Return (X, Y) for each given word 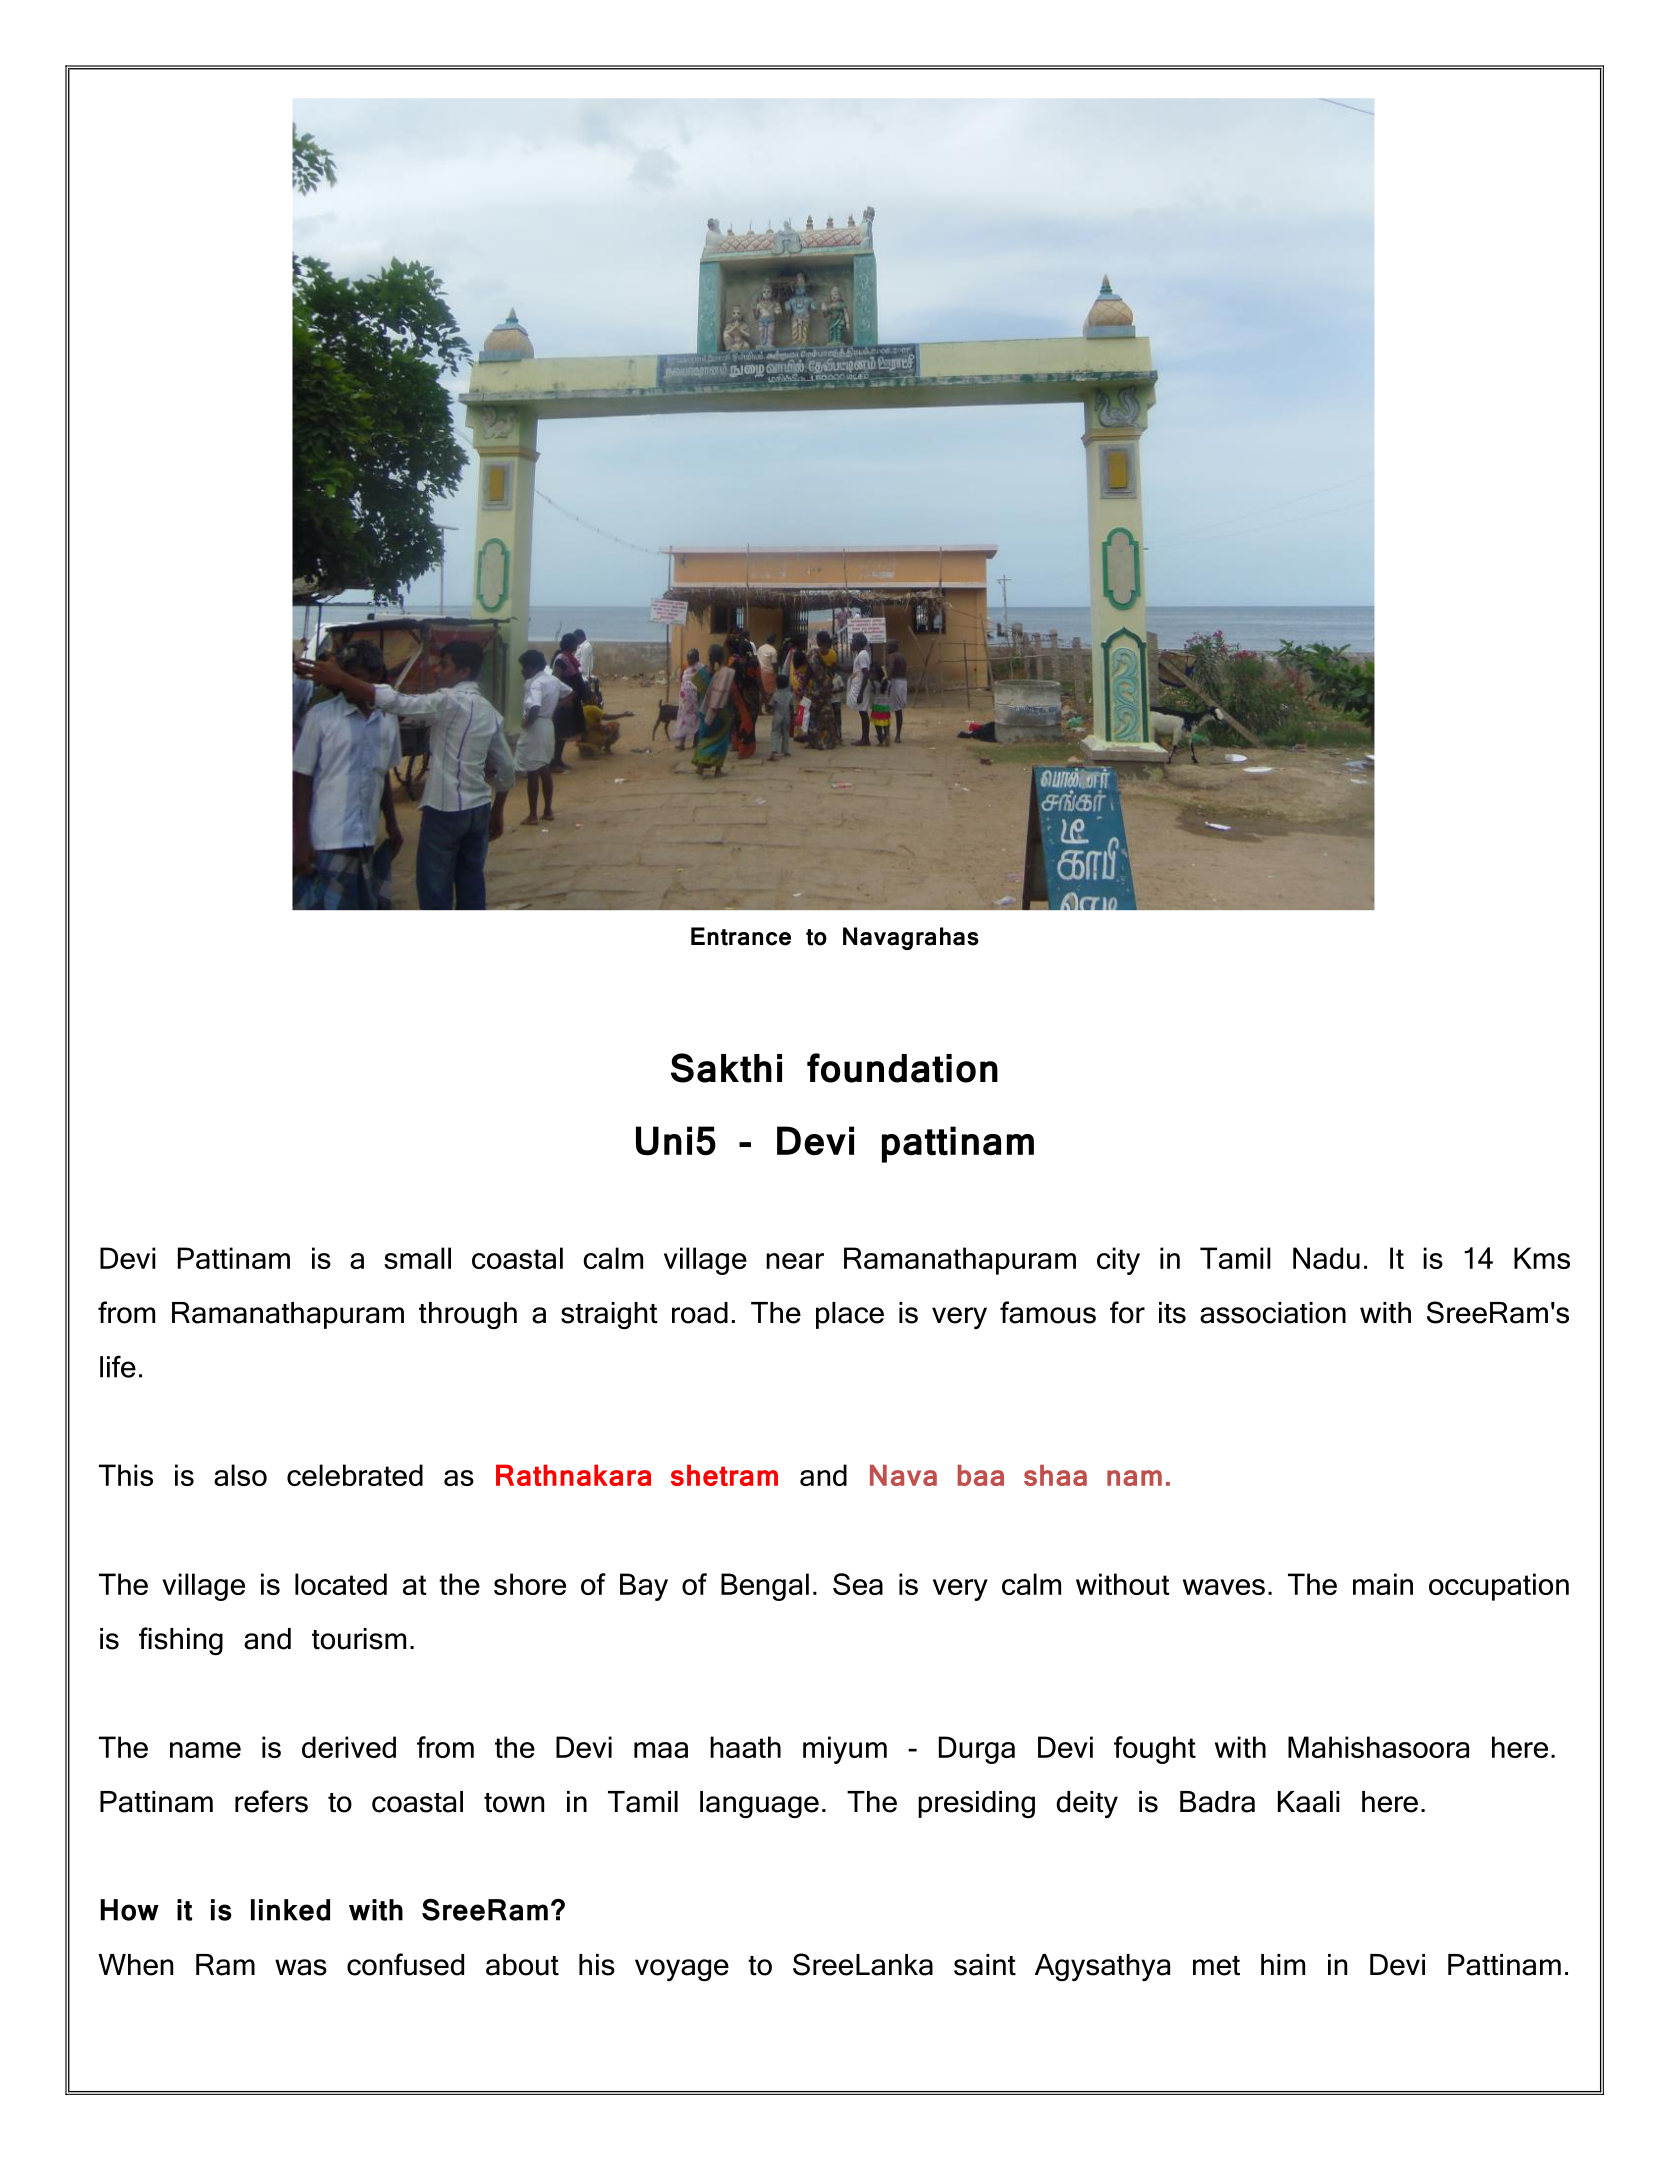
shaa (1055, 1475)
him (1283, 1964)
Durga (977, 1750)
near (795, 1261)
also (240, 1475)
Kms (1542, 1258)
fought (1155, 1750)
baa (981, 1475)
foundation (902, 1068)
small (417, 1258)
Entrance (741, 936)
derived (349, 1747)
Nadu (1326, 1258)
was (301, 1967)
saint (985, 1965)
